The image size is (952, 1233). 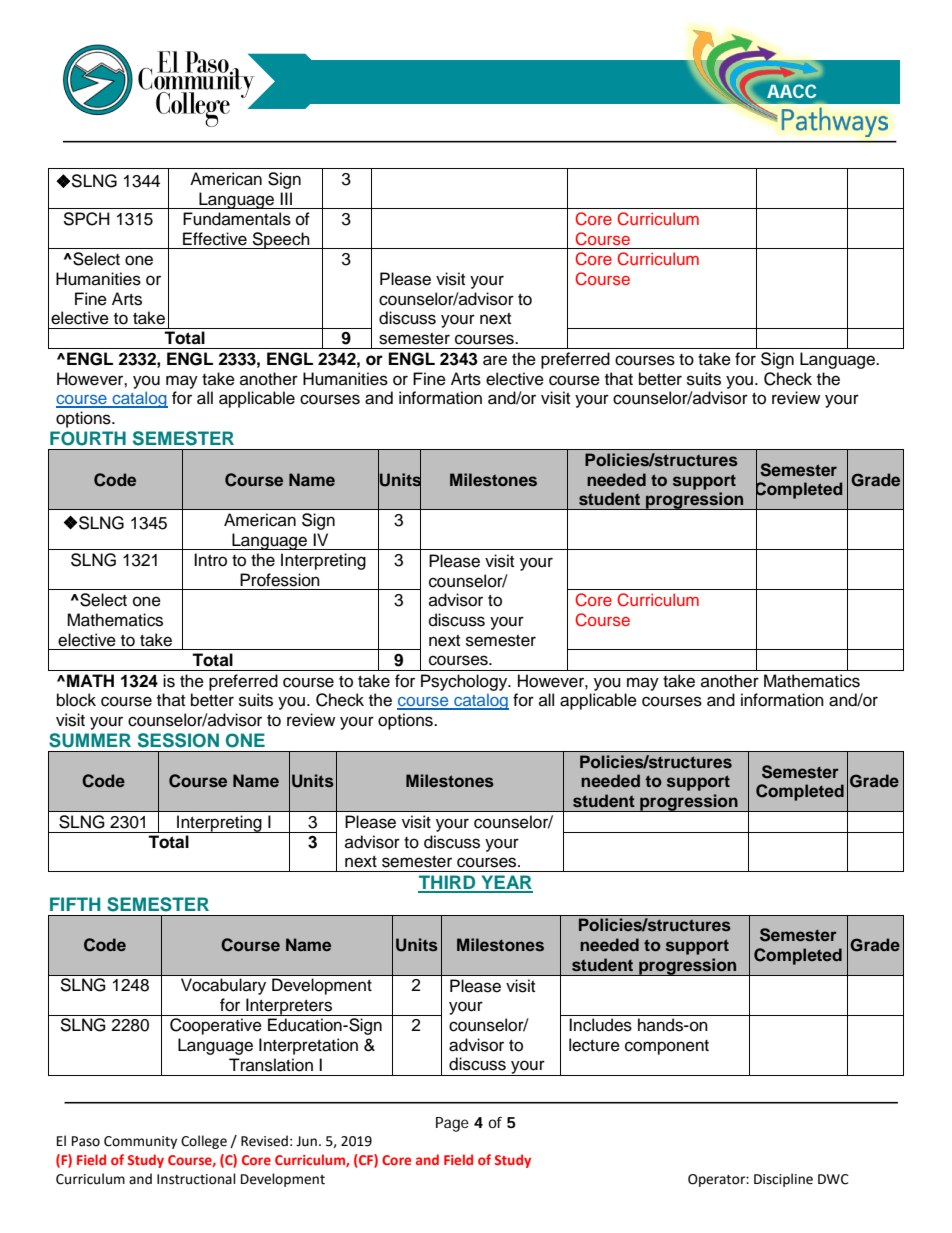 I want to click on block, so click(x=76, y=700).
